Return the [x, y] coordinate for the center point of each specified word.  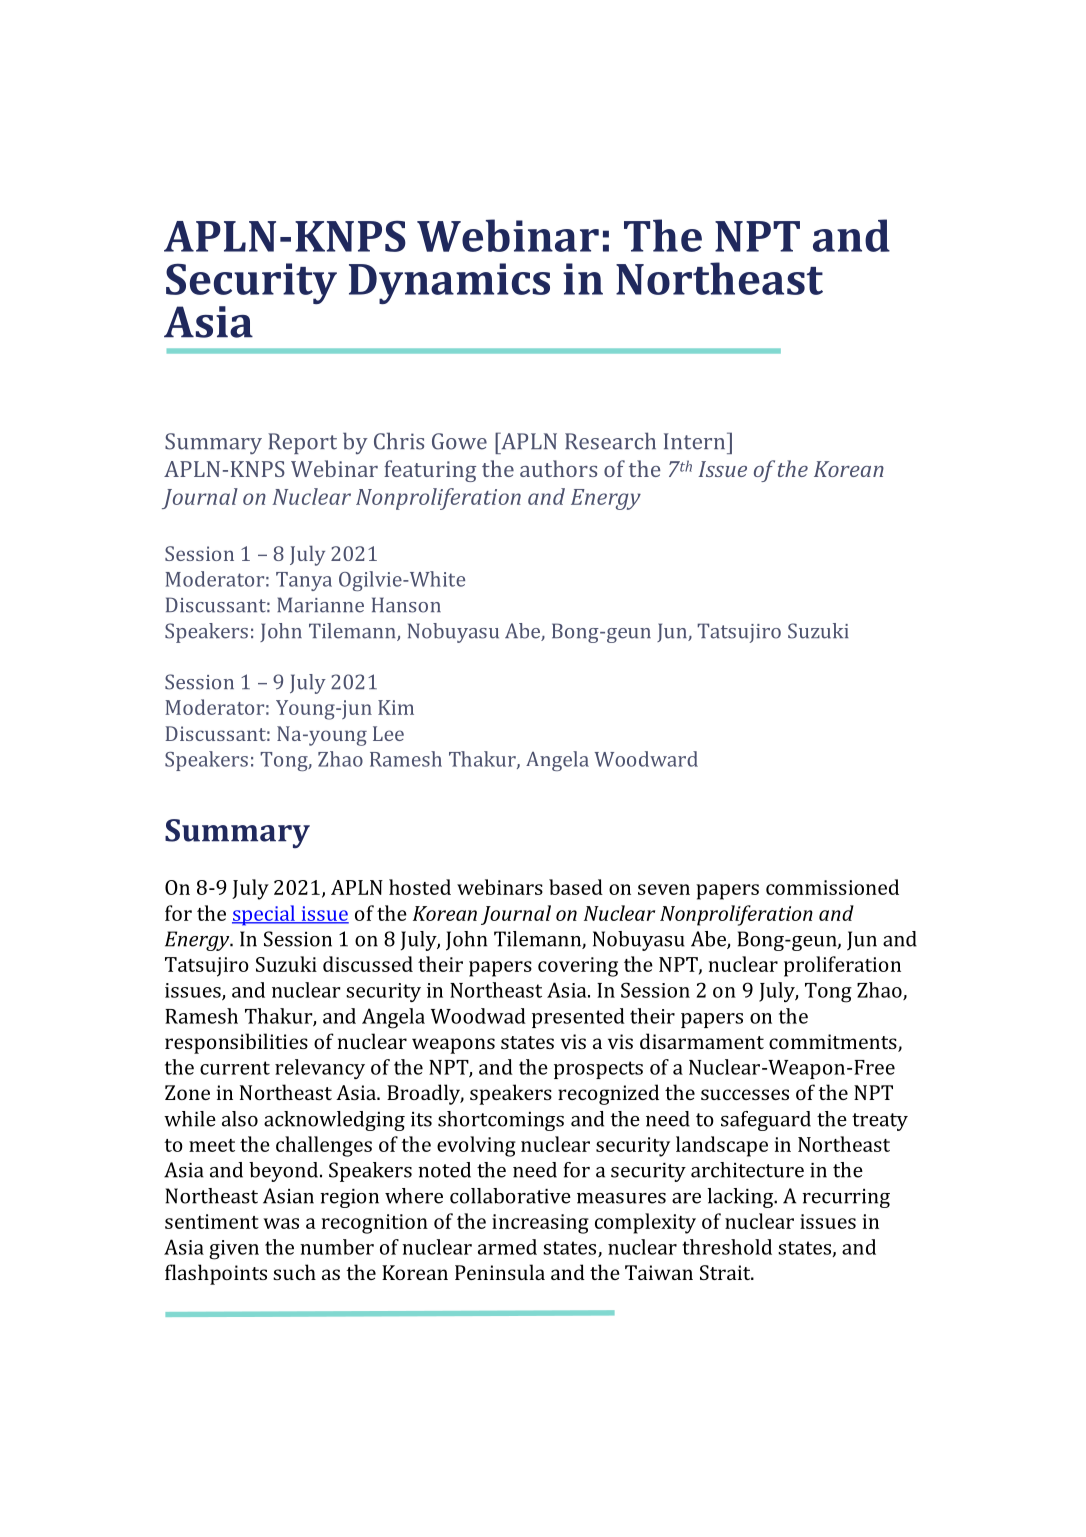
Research [610, 441]
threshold [727, 1247]
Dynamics [449, 283]
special [264, 915]
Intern [696, 441]
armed [507, 1247]
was [281, 1223]
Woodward [646, 759]
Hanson [406, 605]
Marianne [320, 605]
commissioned [832, 887]
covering [578, 967]
